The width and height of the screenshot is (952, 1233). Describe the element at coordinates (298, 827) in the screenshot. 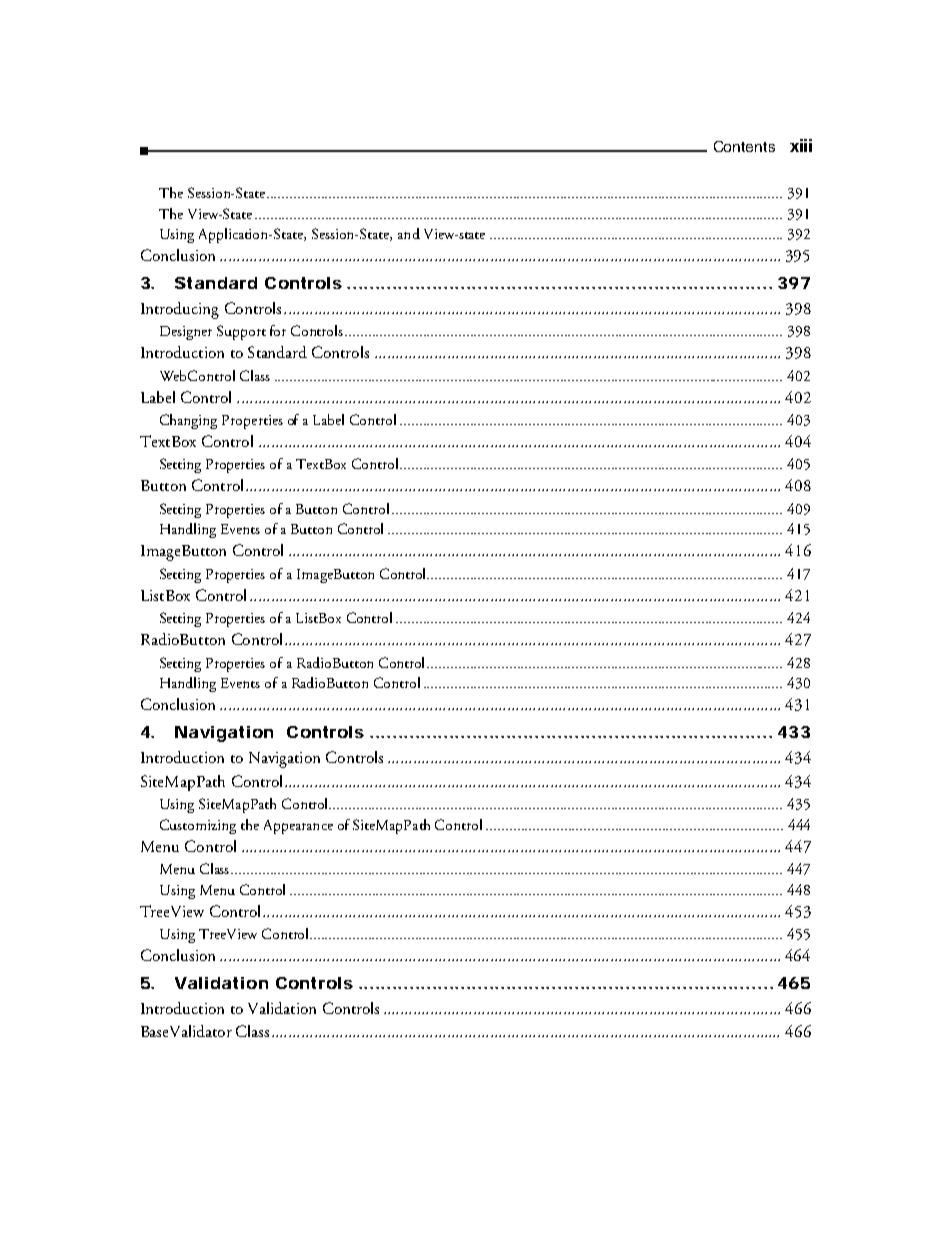

I see `Appearance` at that location.
